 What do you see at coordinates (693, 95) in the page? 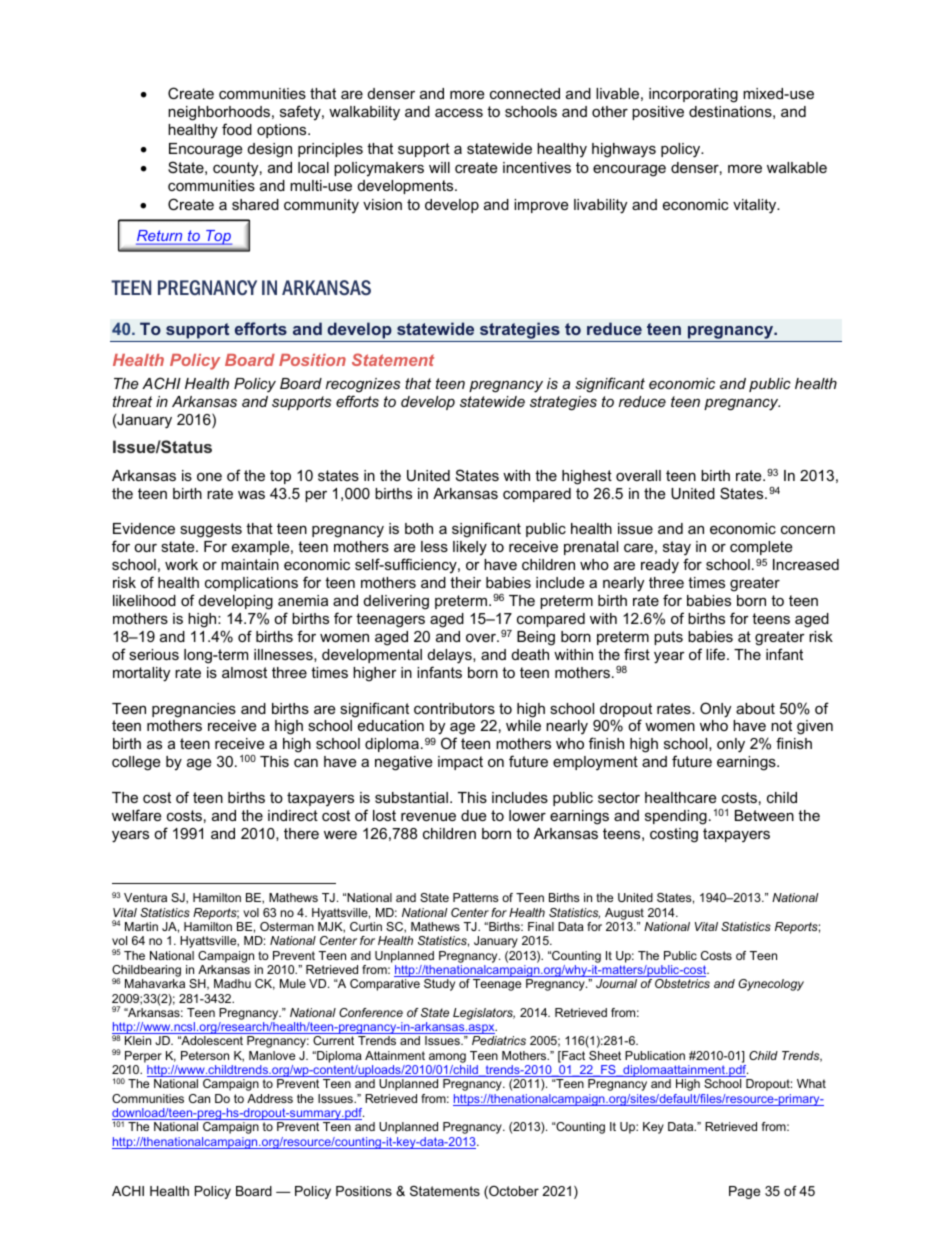
I see `incorporating` at bounding box center [693, 95].
